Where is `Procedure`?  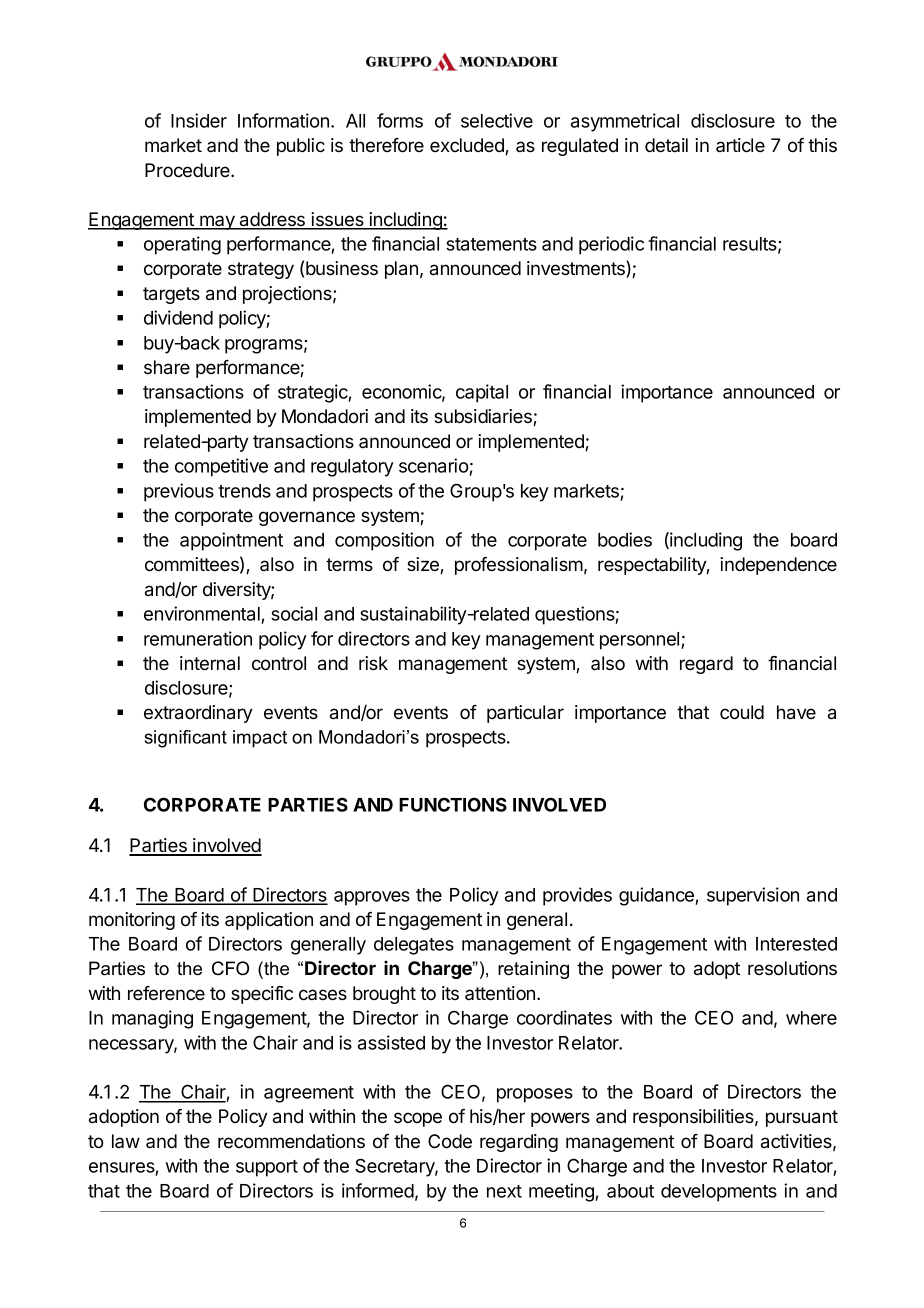
Procedure is located at coordinates (188, 170).
